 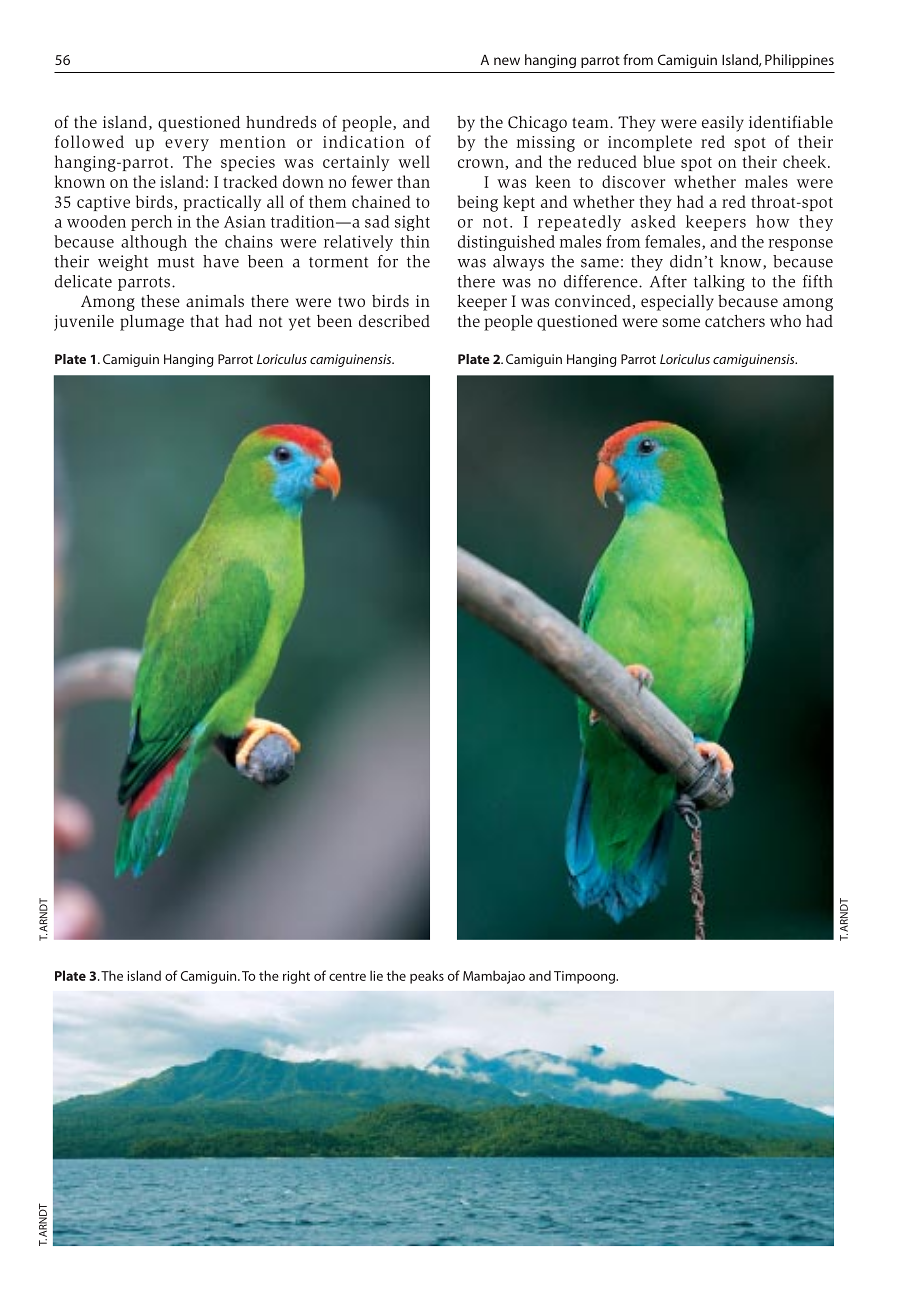 I want to click on described, so click(x=394, y=321).
